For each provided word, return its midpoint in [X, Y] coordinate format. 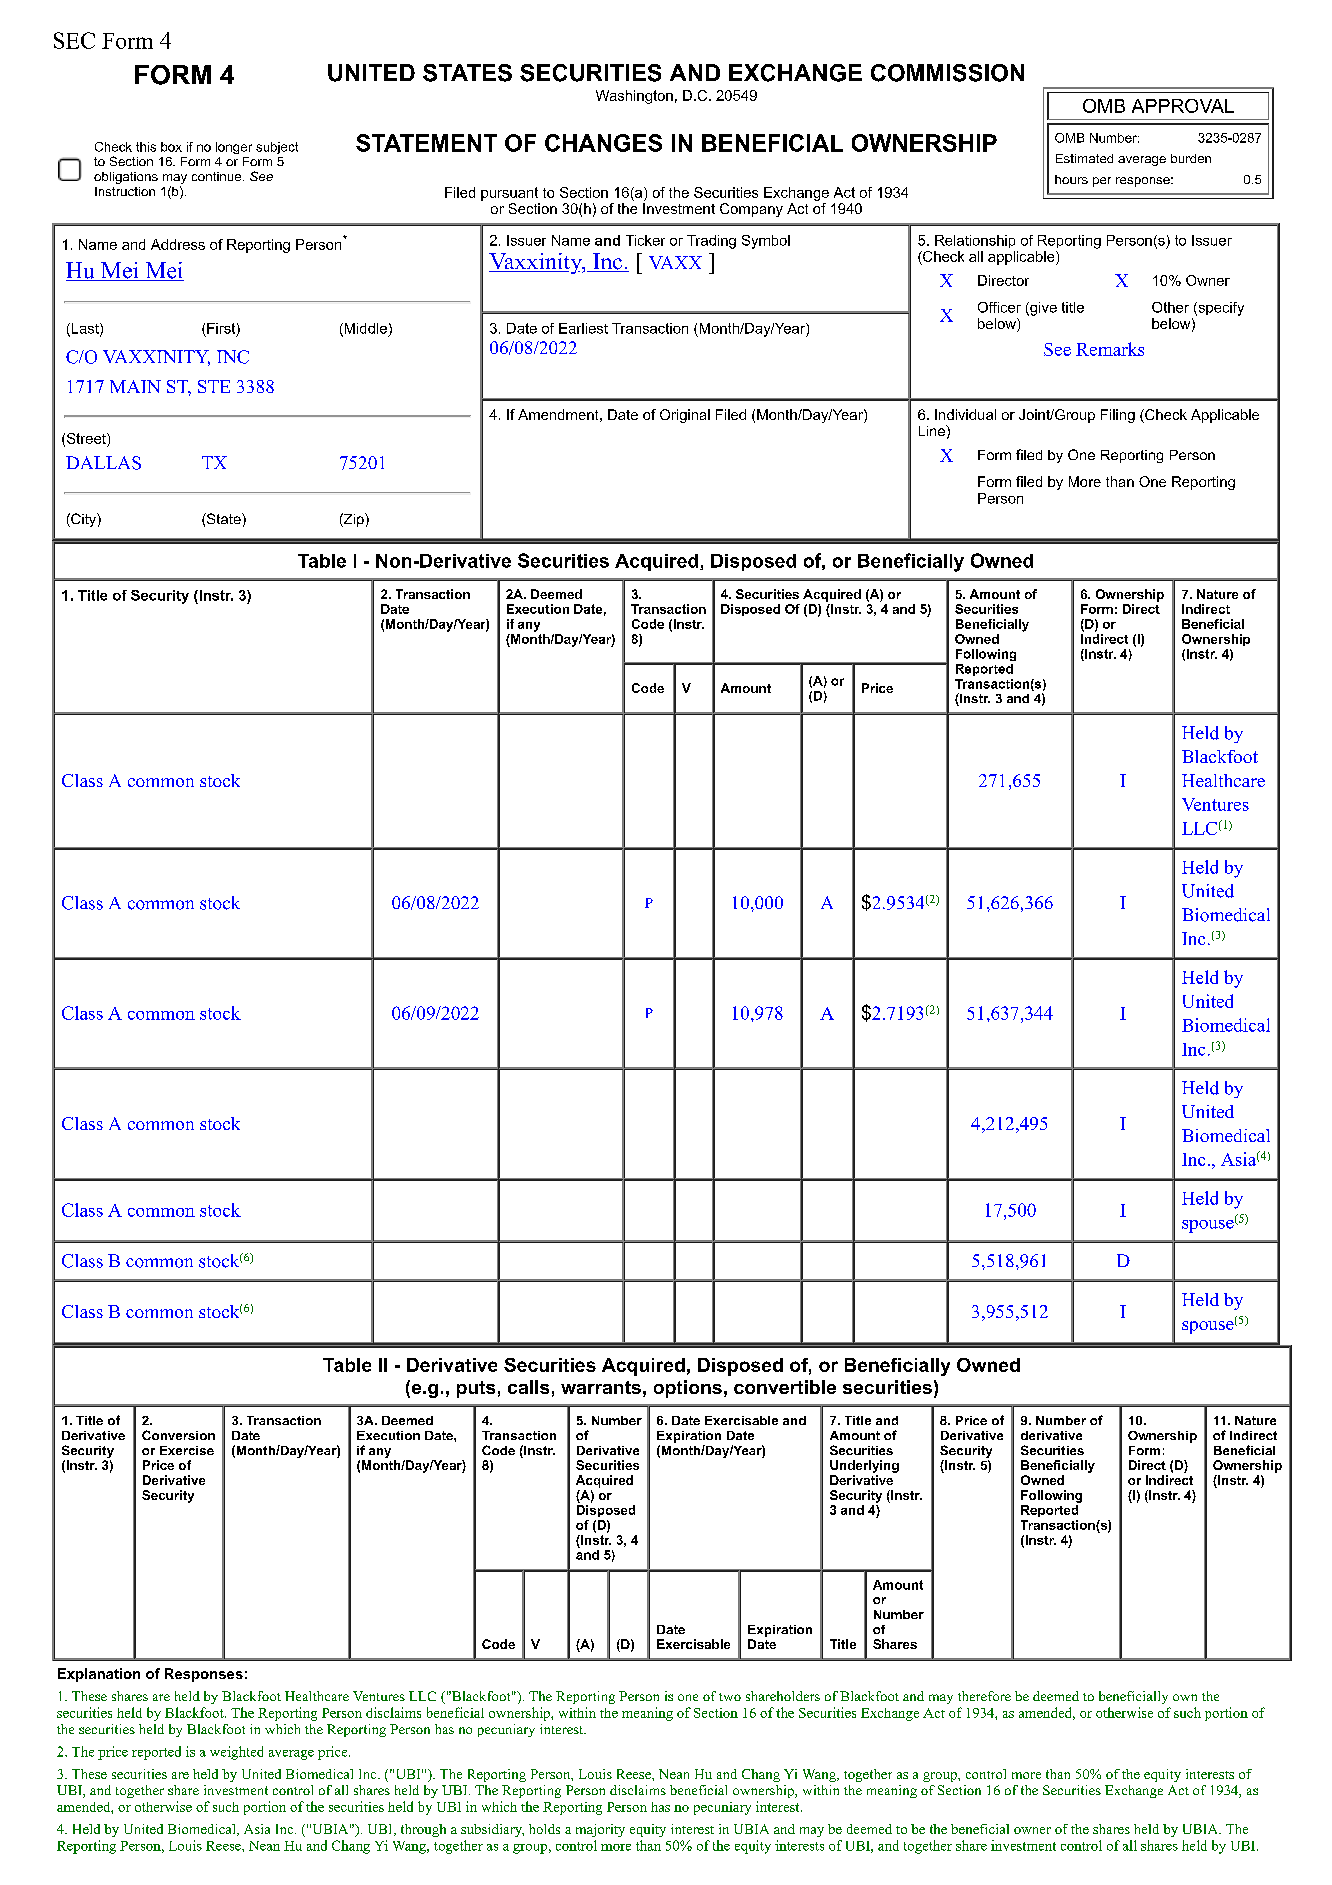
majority [600, 1830]
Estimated [1084, 158]
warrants [601, 1387]
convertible [785, 1387]
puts [476, 1389]
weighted [236, 1753]
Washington [634, 97]
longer [234, 148]
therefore [984, 1696]
